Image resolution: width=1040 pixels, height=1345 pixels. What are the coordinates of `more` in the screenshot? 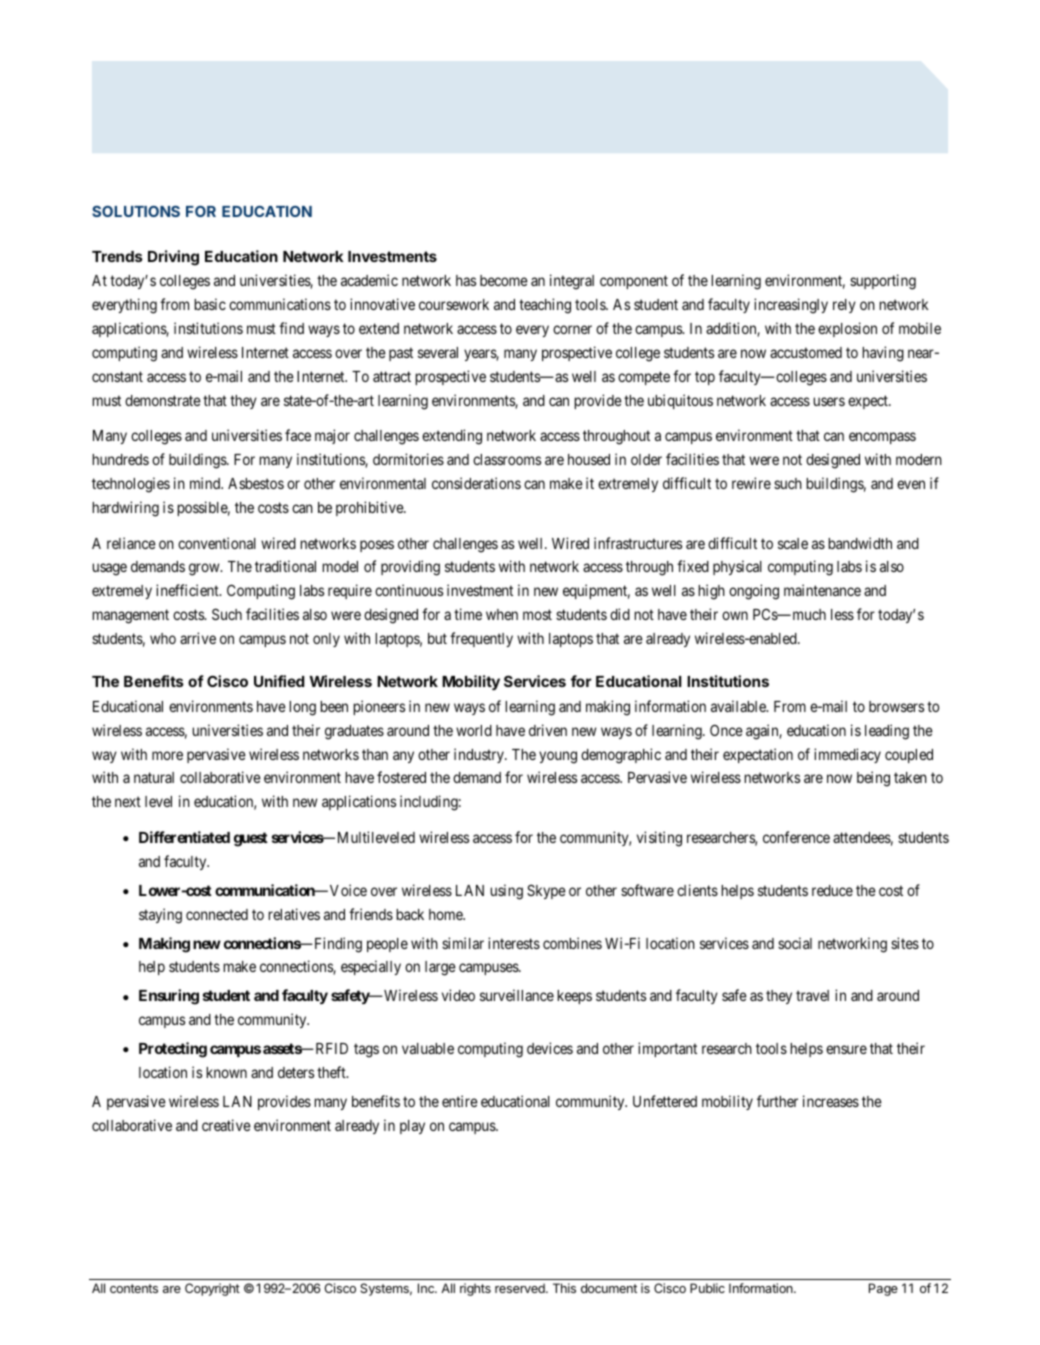 It's located at (167, 755).
